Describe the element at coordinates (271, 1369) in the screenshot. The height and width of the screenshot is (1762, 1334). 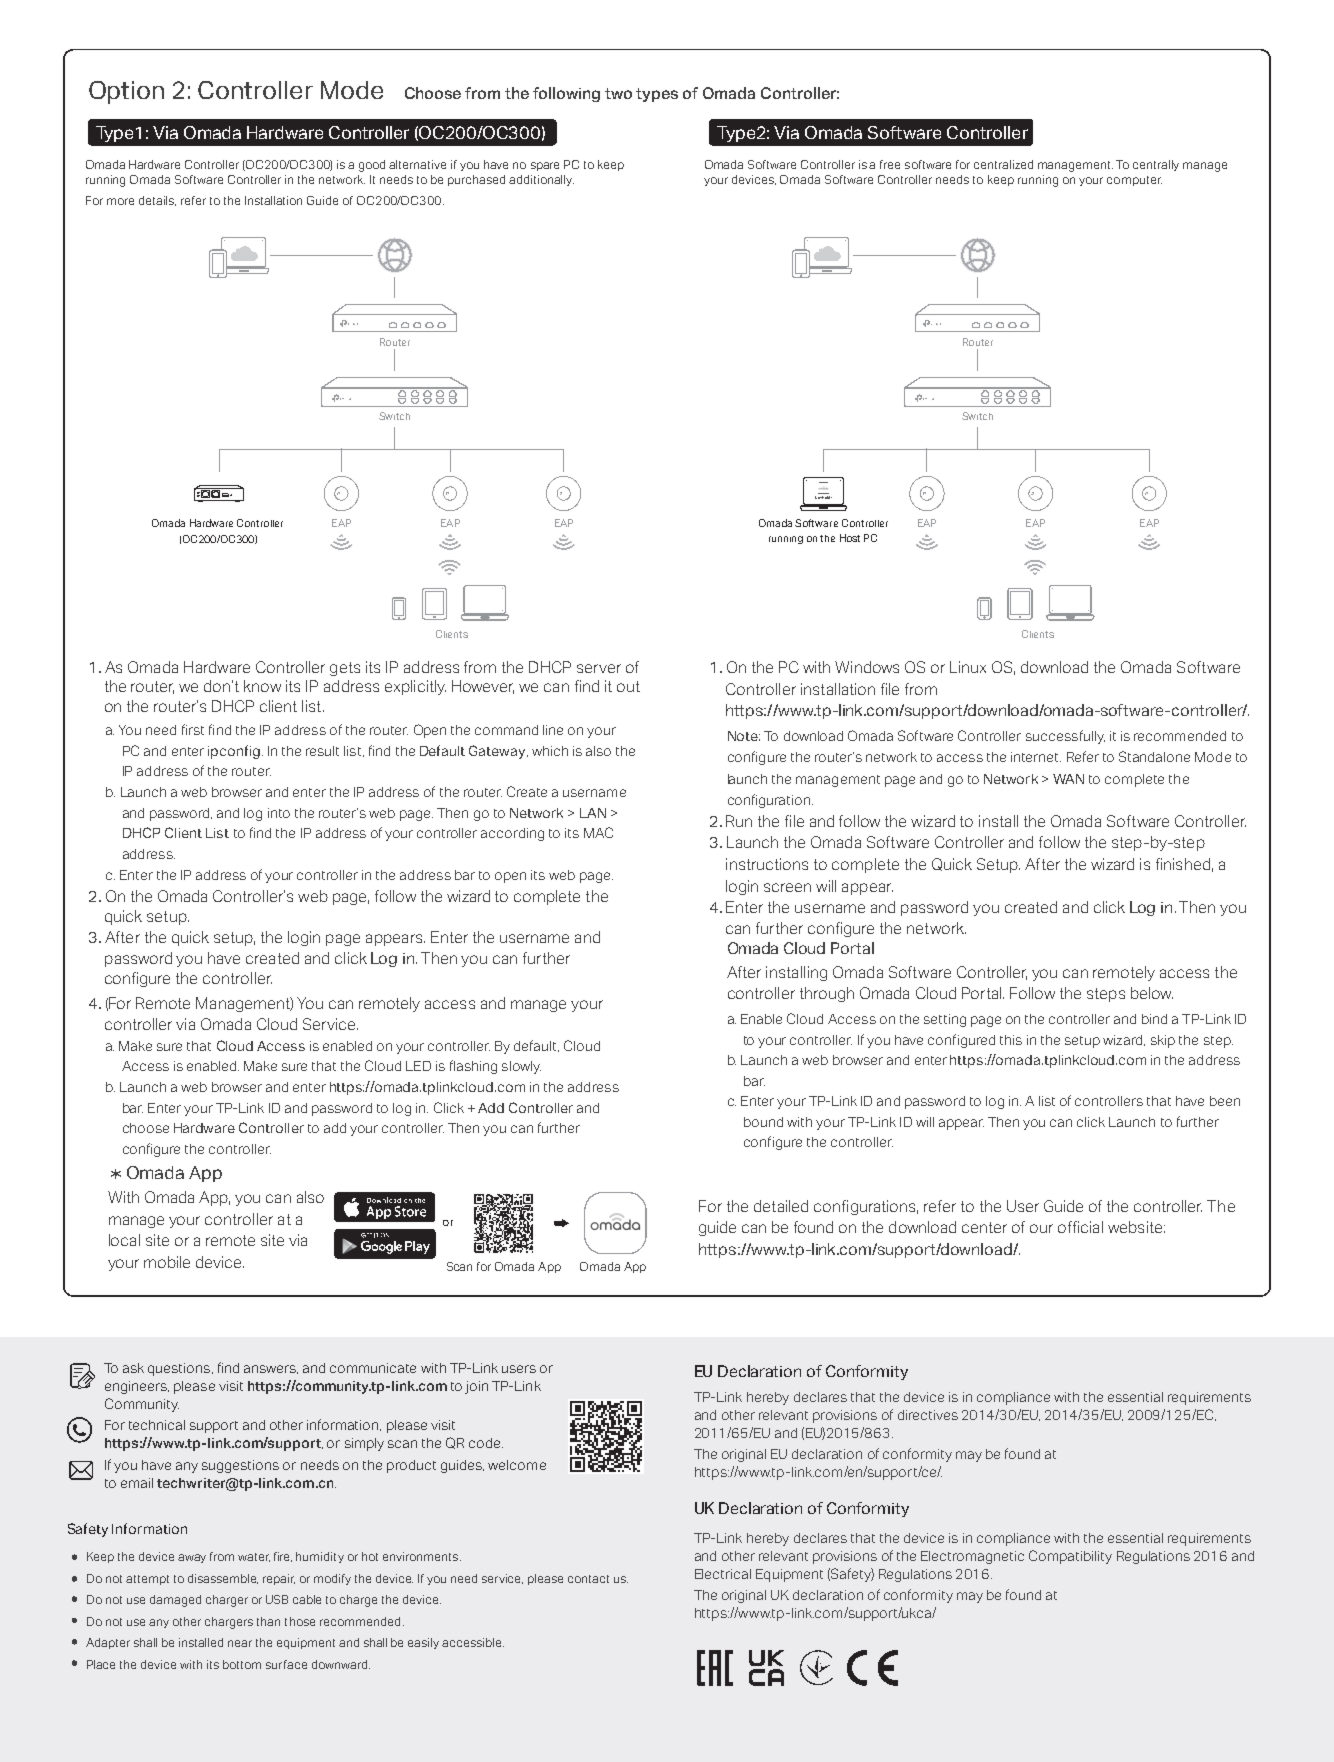
I see `answers` at that location.
